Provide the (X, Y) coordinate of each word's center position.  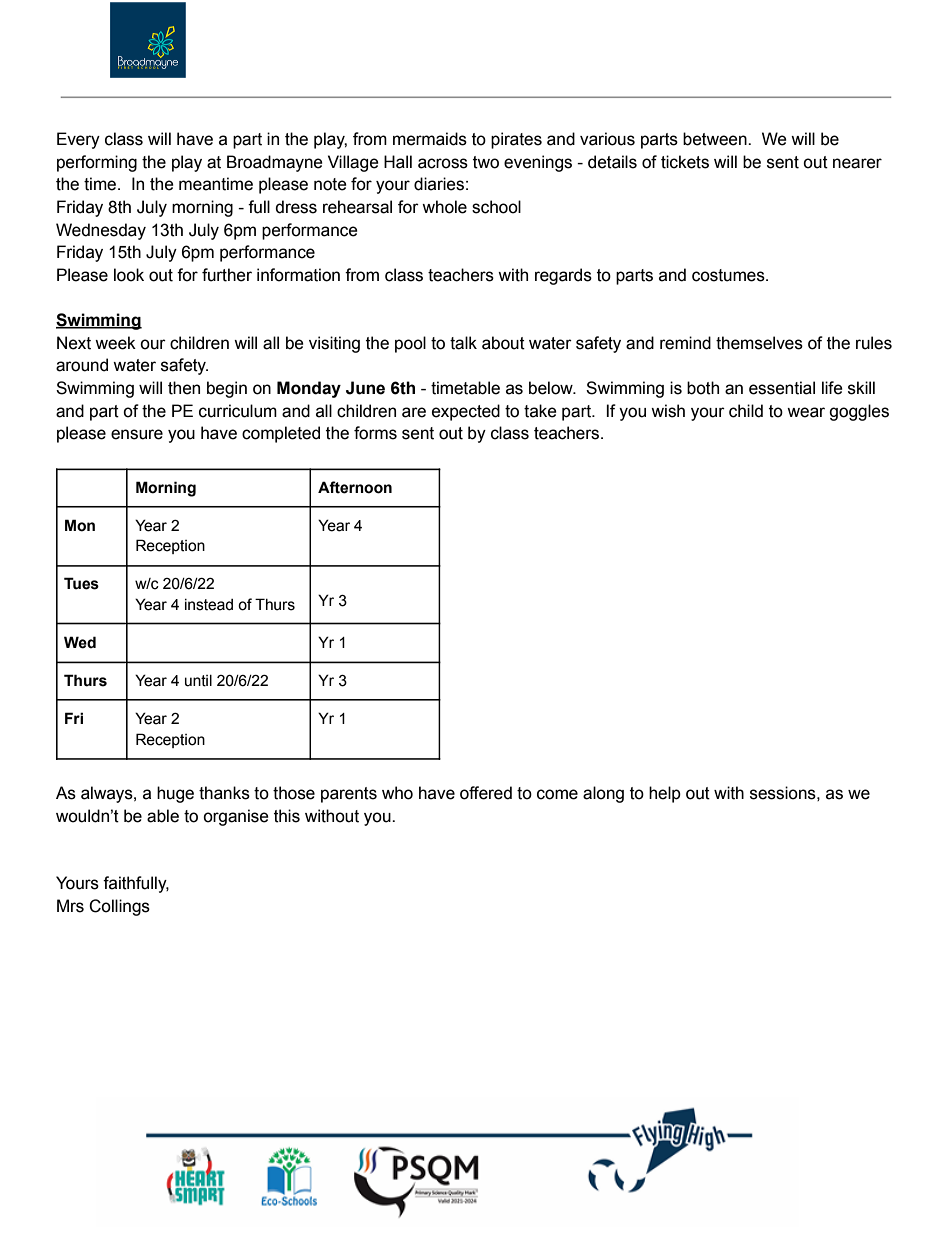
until (198, 681)
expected (466, 412)
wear (806, 412)
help (665, 794)
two (486, 162)
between (716, 139)
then (184, 388)
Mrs (70, 906)
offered (486, 793)
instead (209, 605)
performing (97, 163)
